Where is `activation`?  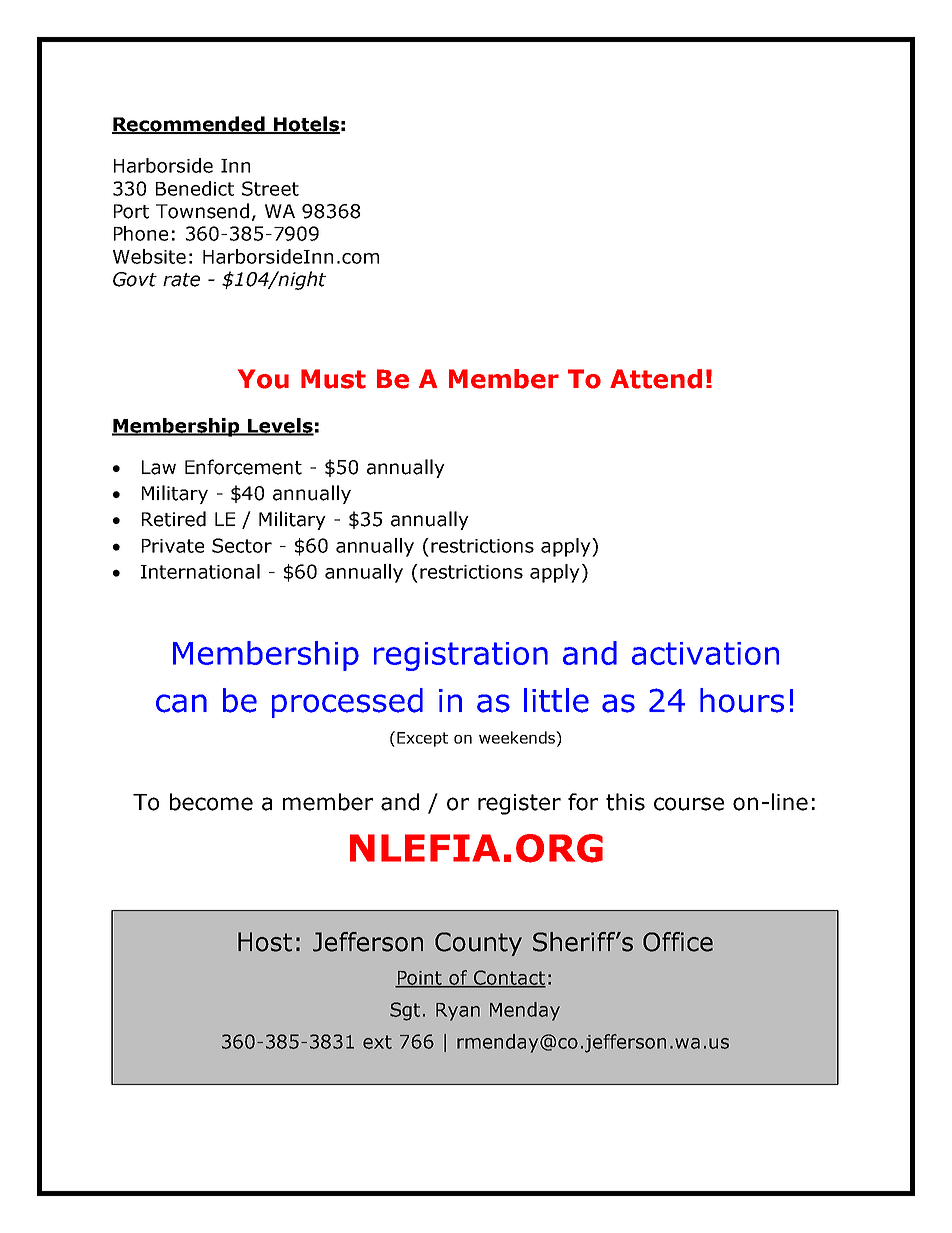
activation is located at coordinates (705, 653).
